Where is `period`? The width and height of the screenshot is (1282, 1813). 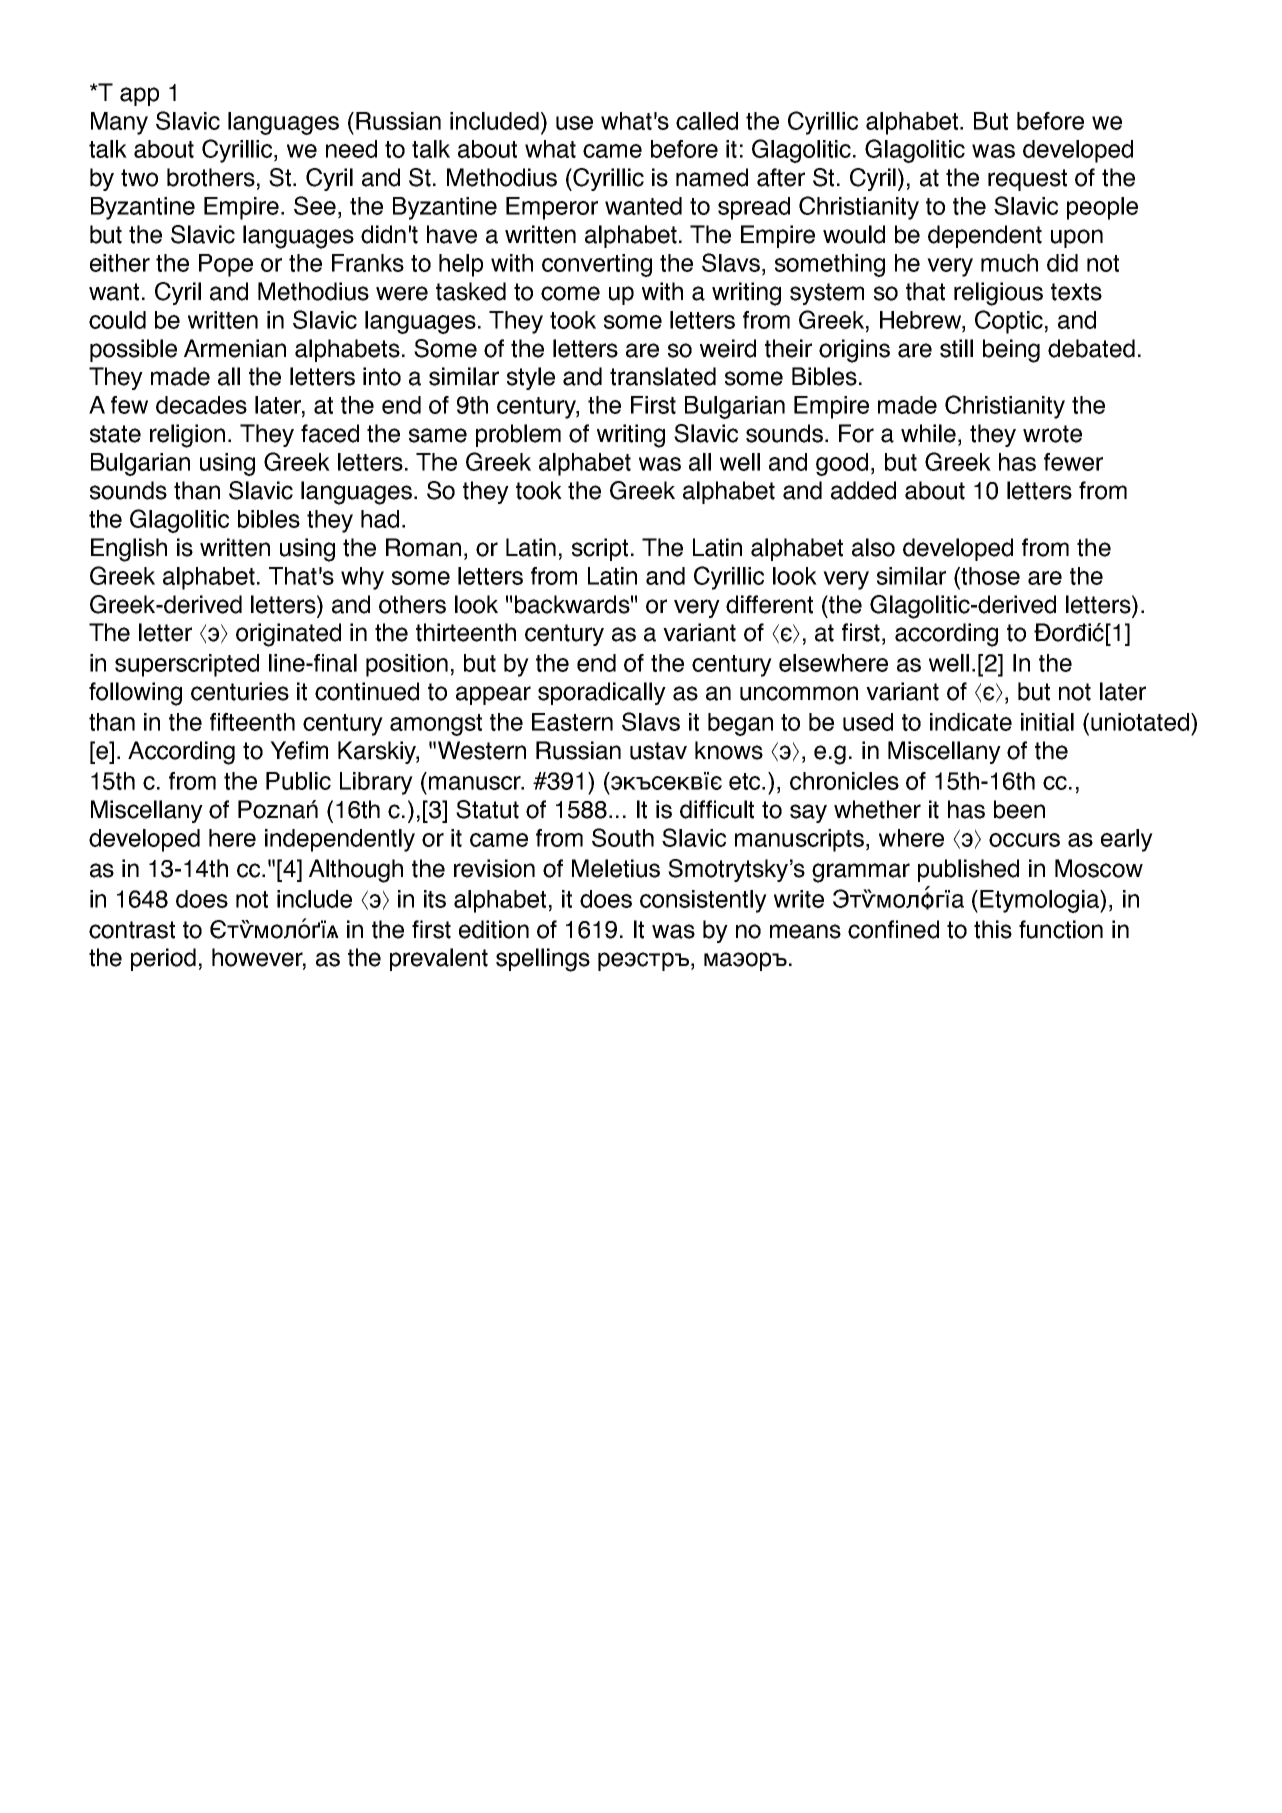 period is located at coordinates (163, 959).
